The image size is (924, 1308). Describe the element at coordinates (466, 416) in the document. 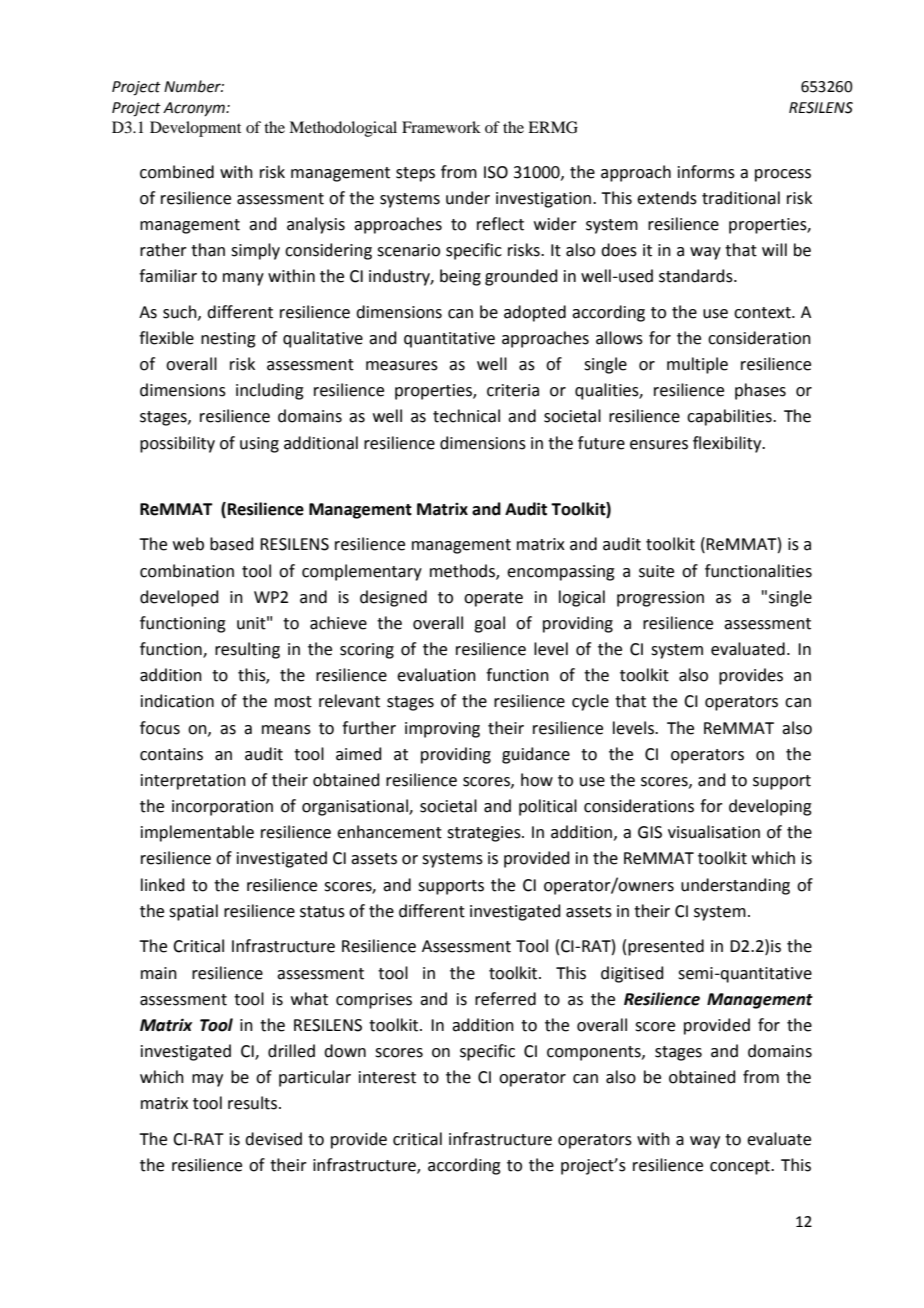

I see `technical` at that location.
